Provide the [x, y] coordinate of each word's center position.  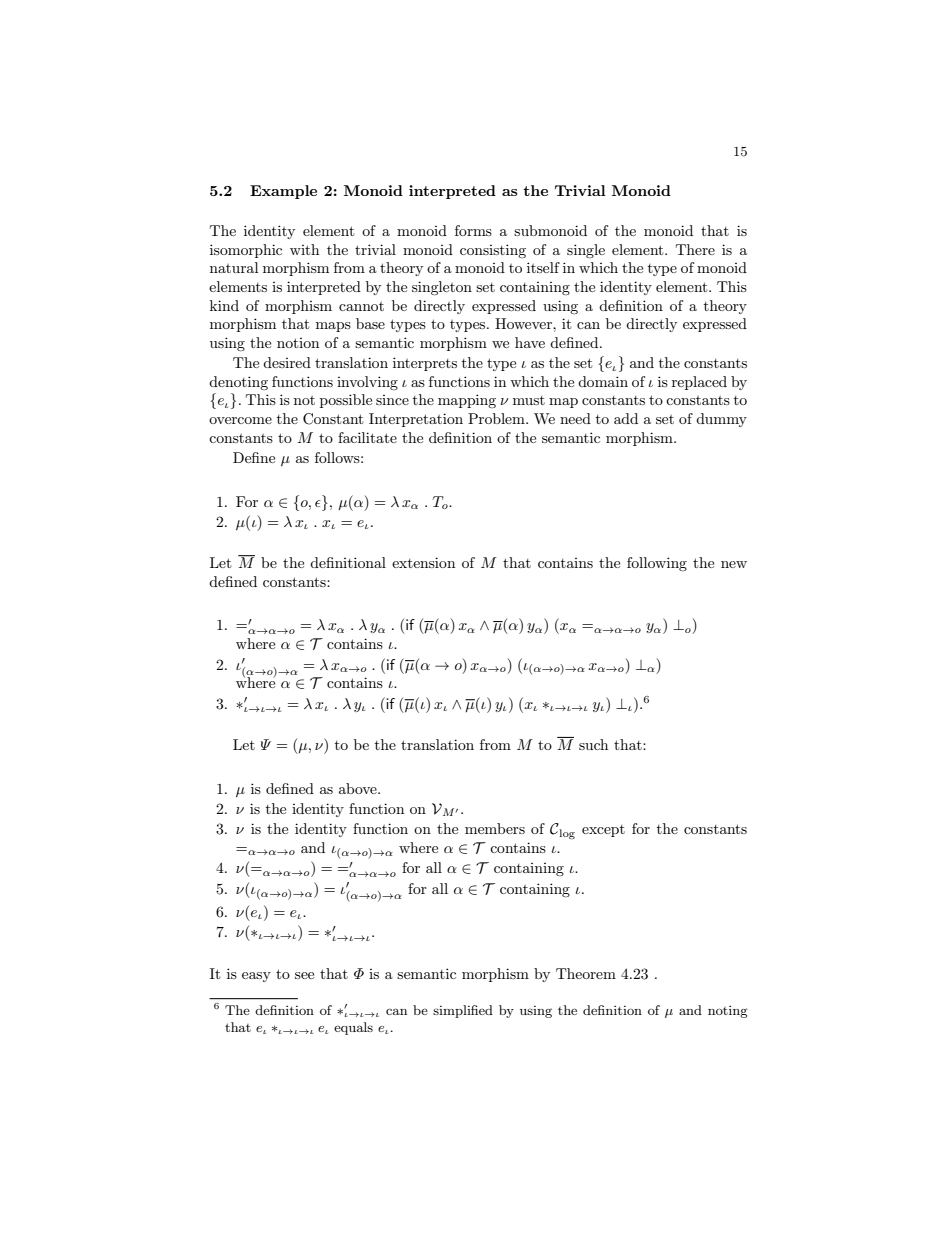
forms [473, 230]
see [304, 975]
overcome [240, 420]
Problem [497, 418]
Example [283, 192]
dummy [721, 420]
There [695, 249]
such [593, 744]
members [495, 828]
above [359, 788]
